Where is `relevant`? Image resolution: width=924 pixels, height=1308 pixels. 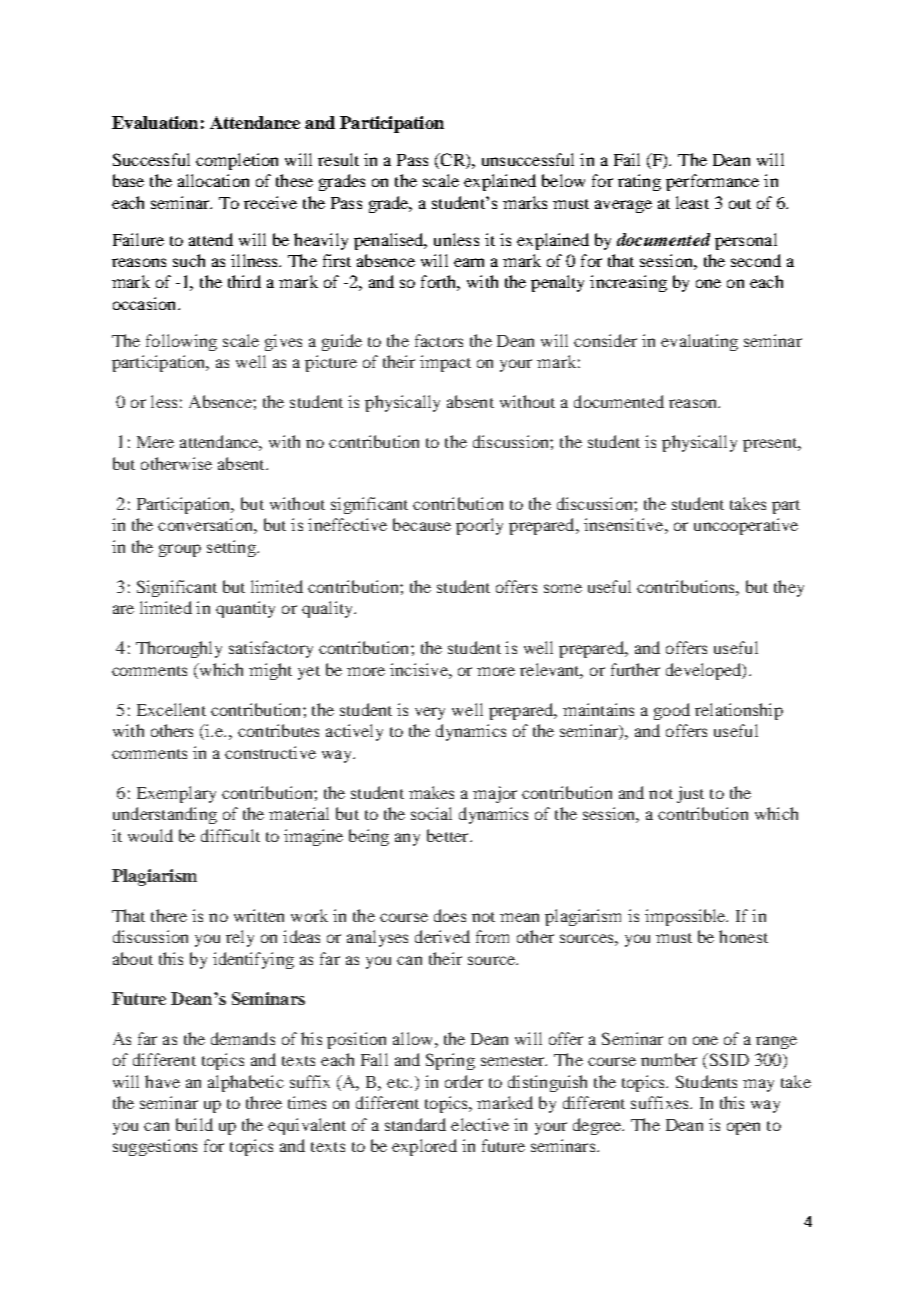 relevant is located at coordinates (551, 671).
